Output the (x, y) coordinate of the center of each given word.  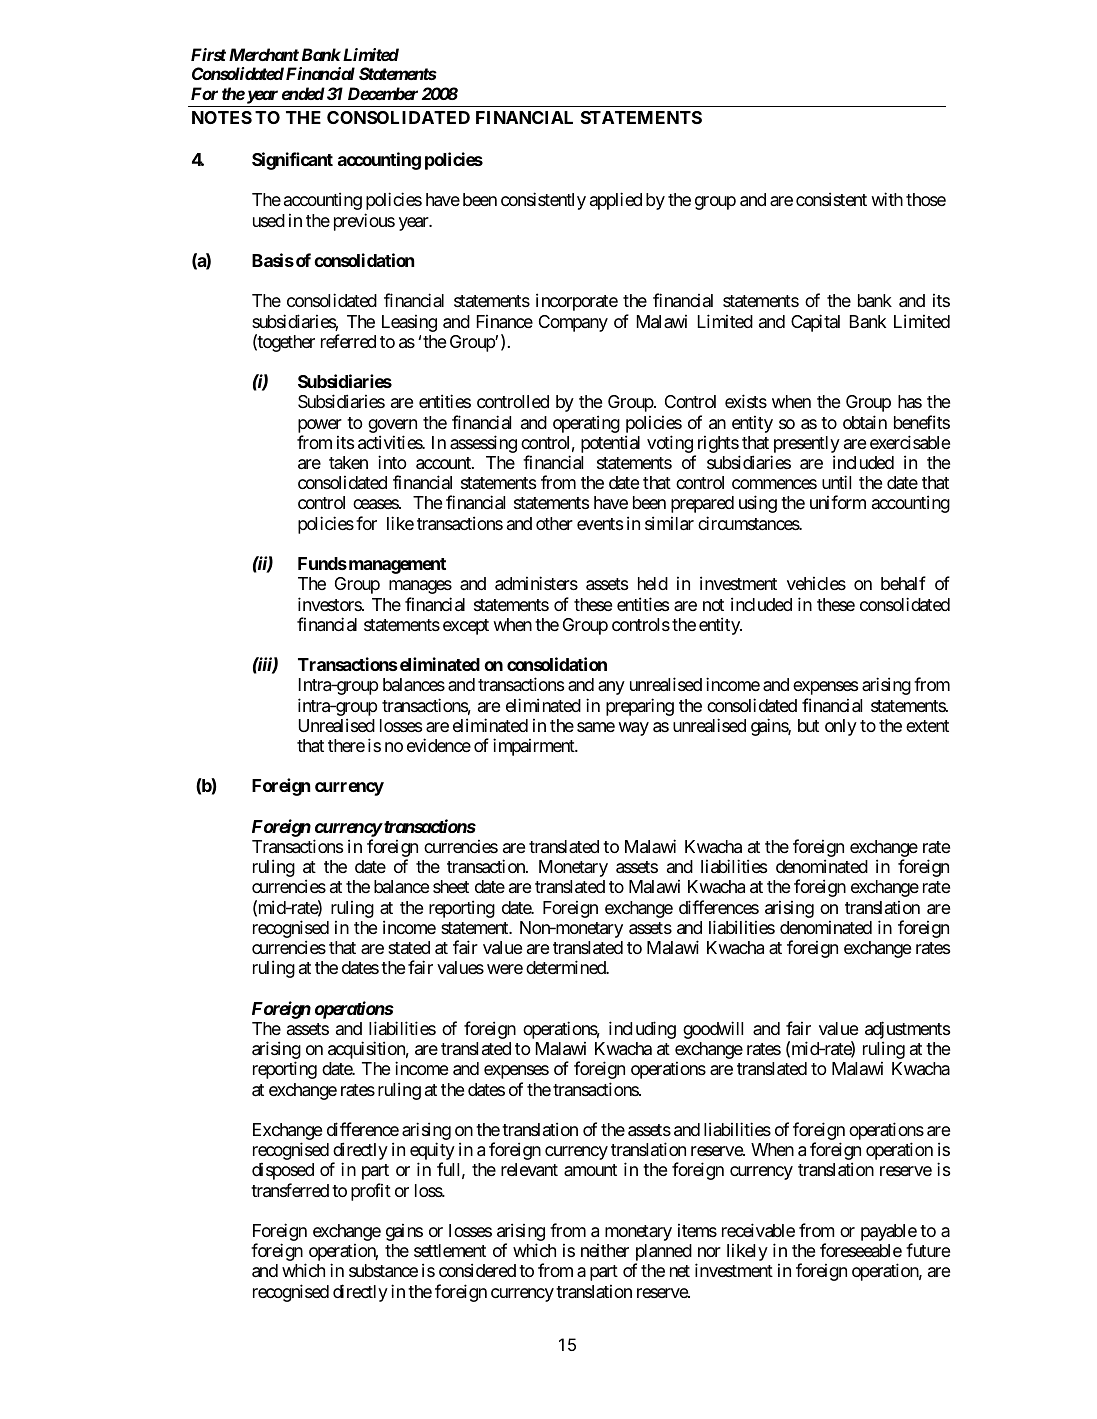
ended (303, 93)
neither (605, 1250)
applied (616, 201)
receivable (758, 1230)
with (887, 199)
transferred (290, 1190)
